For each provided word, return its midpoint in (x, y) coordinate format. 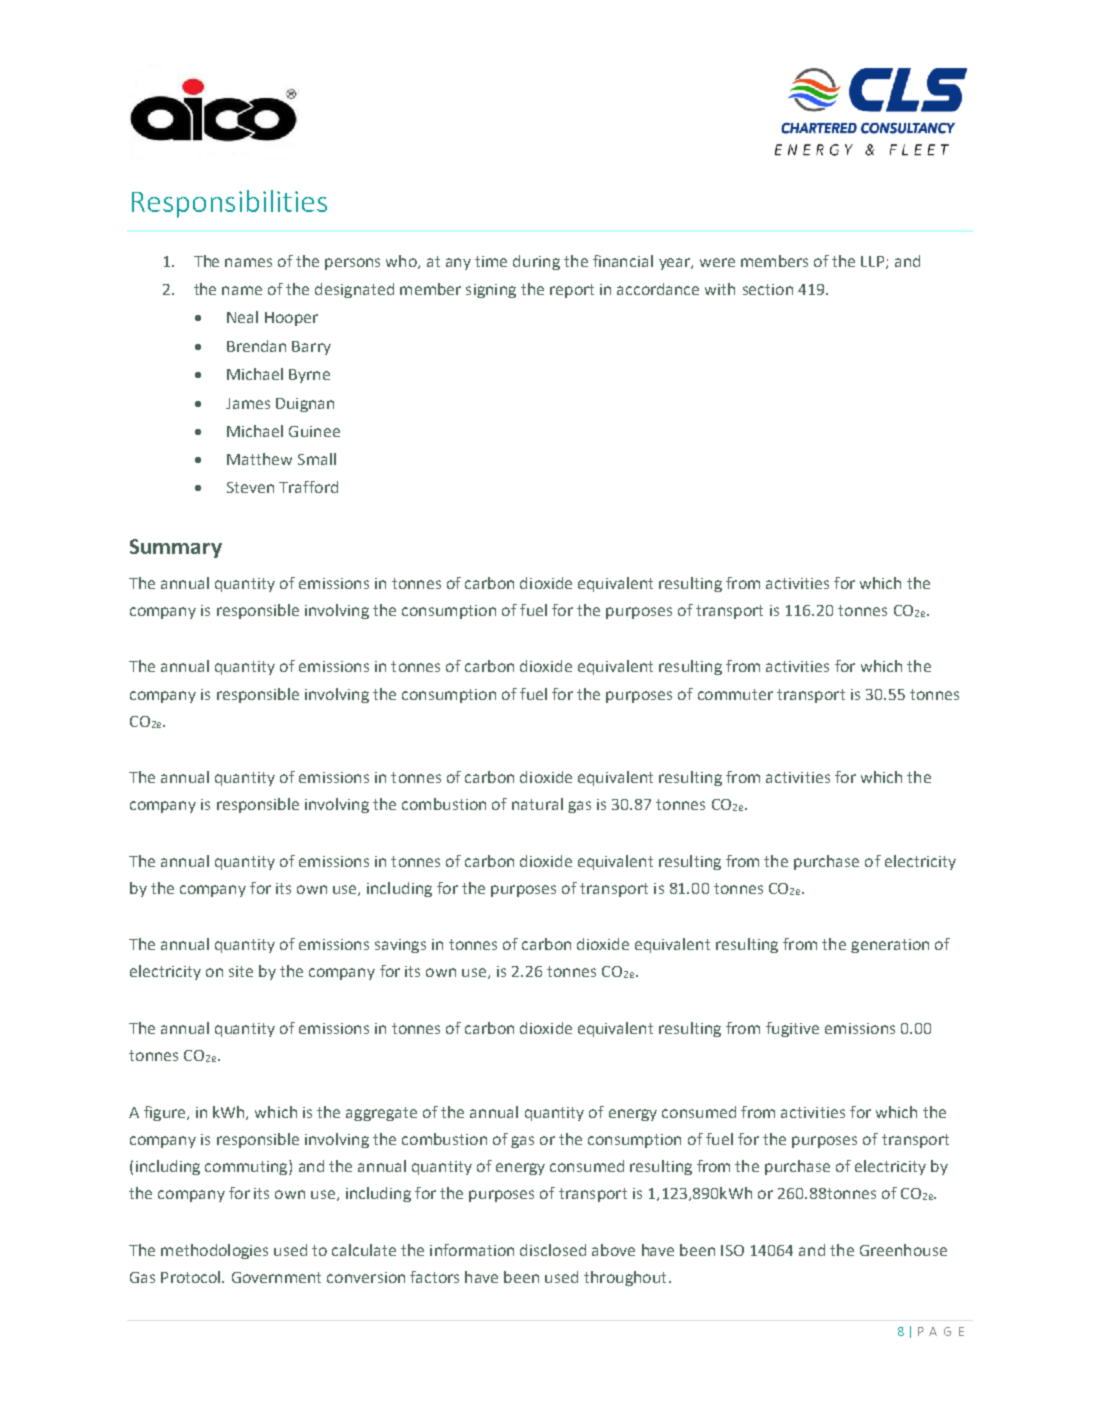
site (241, 971)
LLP (874, 262)
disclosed (553, 1250)
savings (400, 946)
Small (317, 459)
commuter (735, 694)
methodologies (214, 1251)
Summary (176, 548)
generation (890, 946)
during (536, 262)
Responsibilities (229, 204)
